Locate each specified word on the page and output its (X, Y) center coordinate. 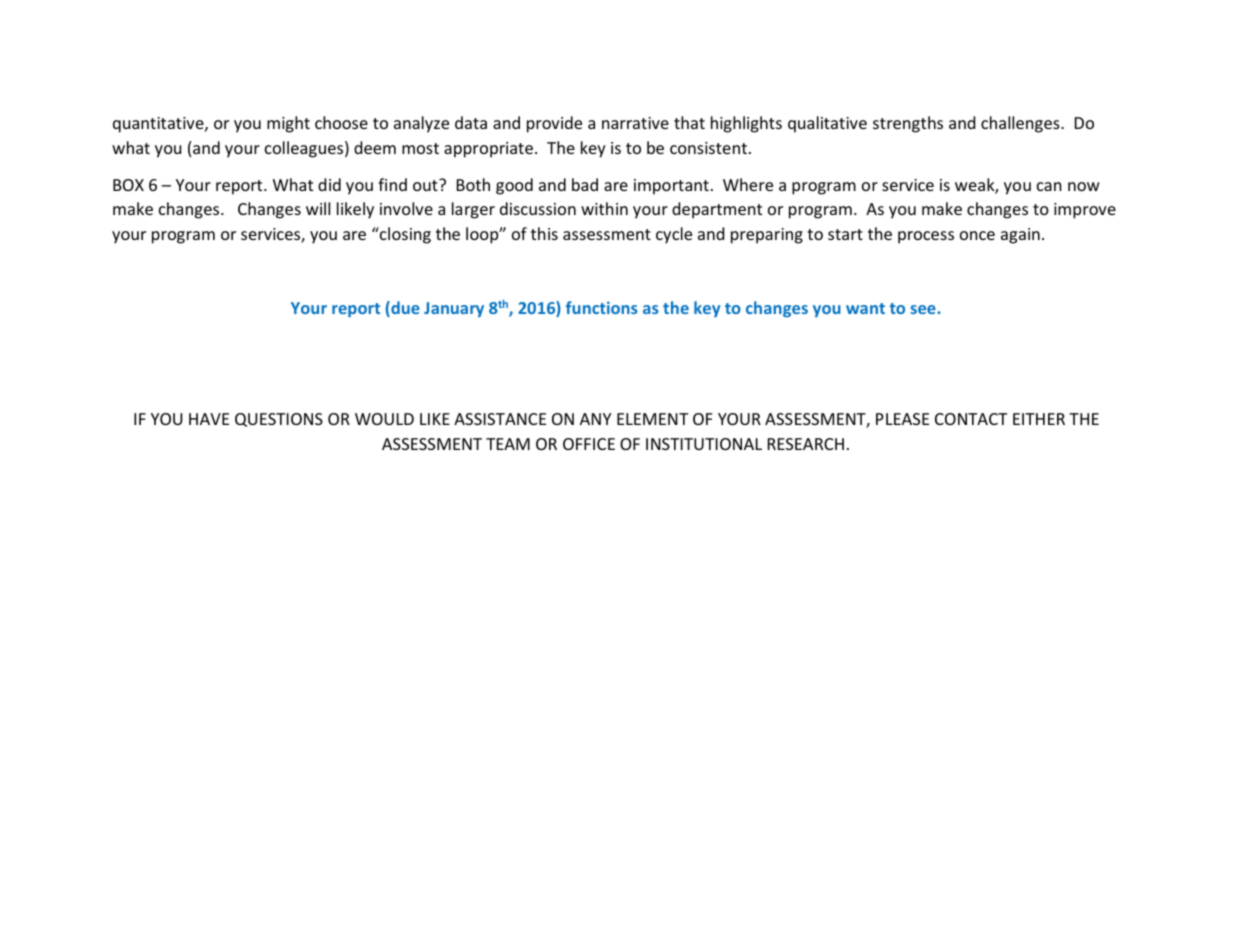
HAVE (209, 419)
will (318, 208)
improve (1085, 211)
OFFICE (589, 444)
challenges (1021, 124)
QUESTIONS (279, 420)
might (288, 124)
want (865, 308)
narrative (635, 123)
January (454, 309)
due (404, 309)
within (604, 208)
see (924, 309)
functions (602, 307)
